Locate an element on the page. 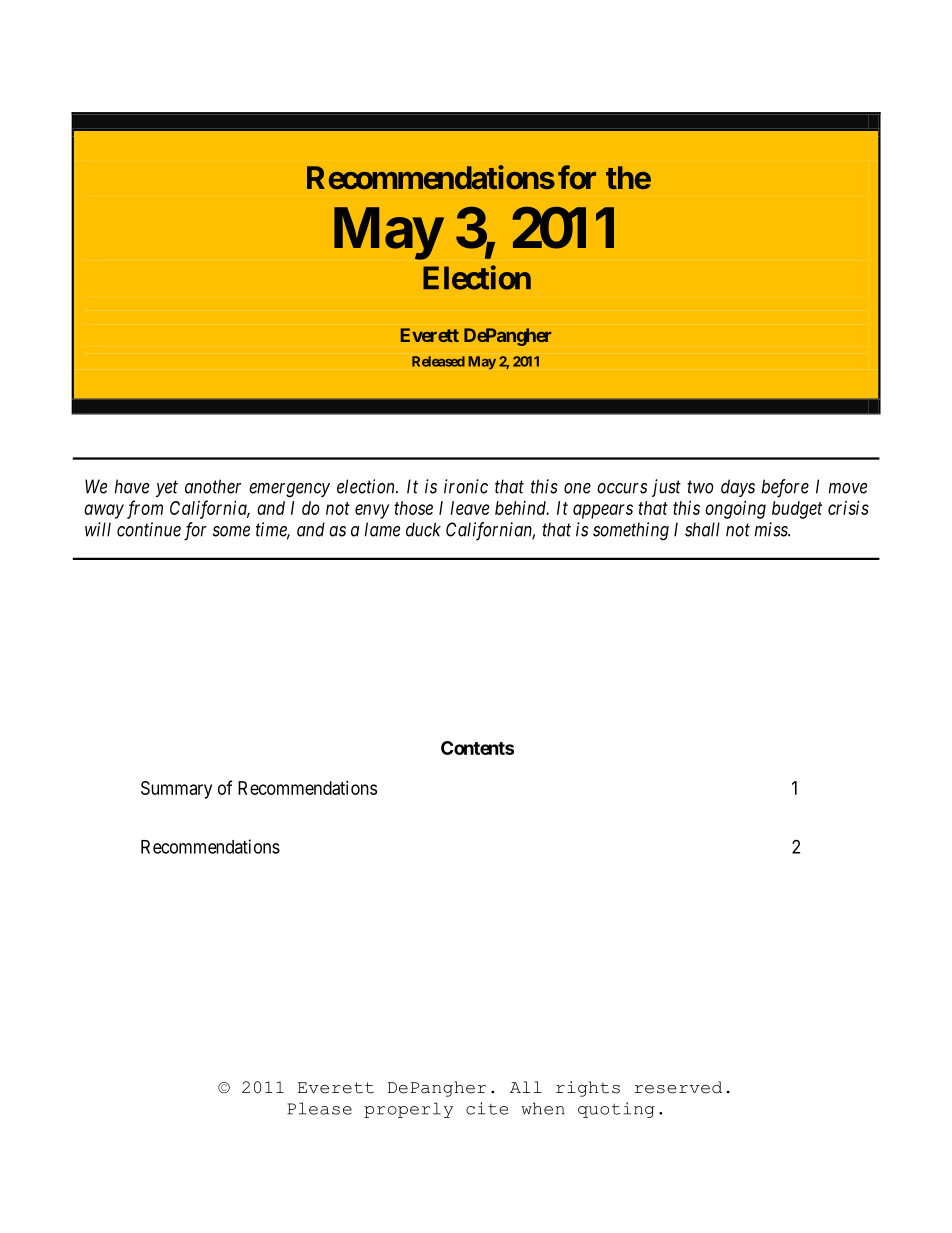 The height and width of the page is (1233, 952). cite is located at coordinates (487, 1108).
